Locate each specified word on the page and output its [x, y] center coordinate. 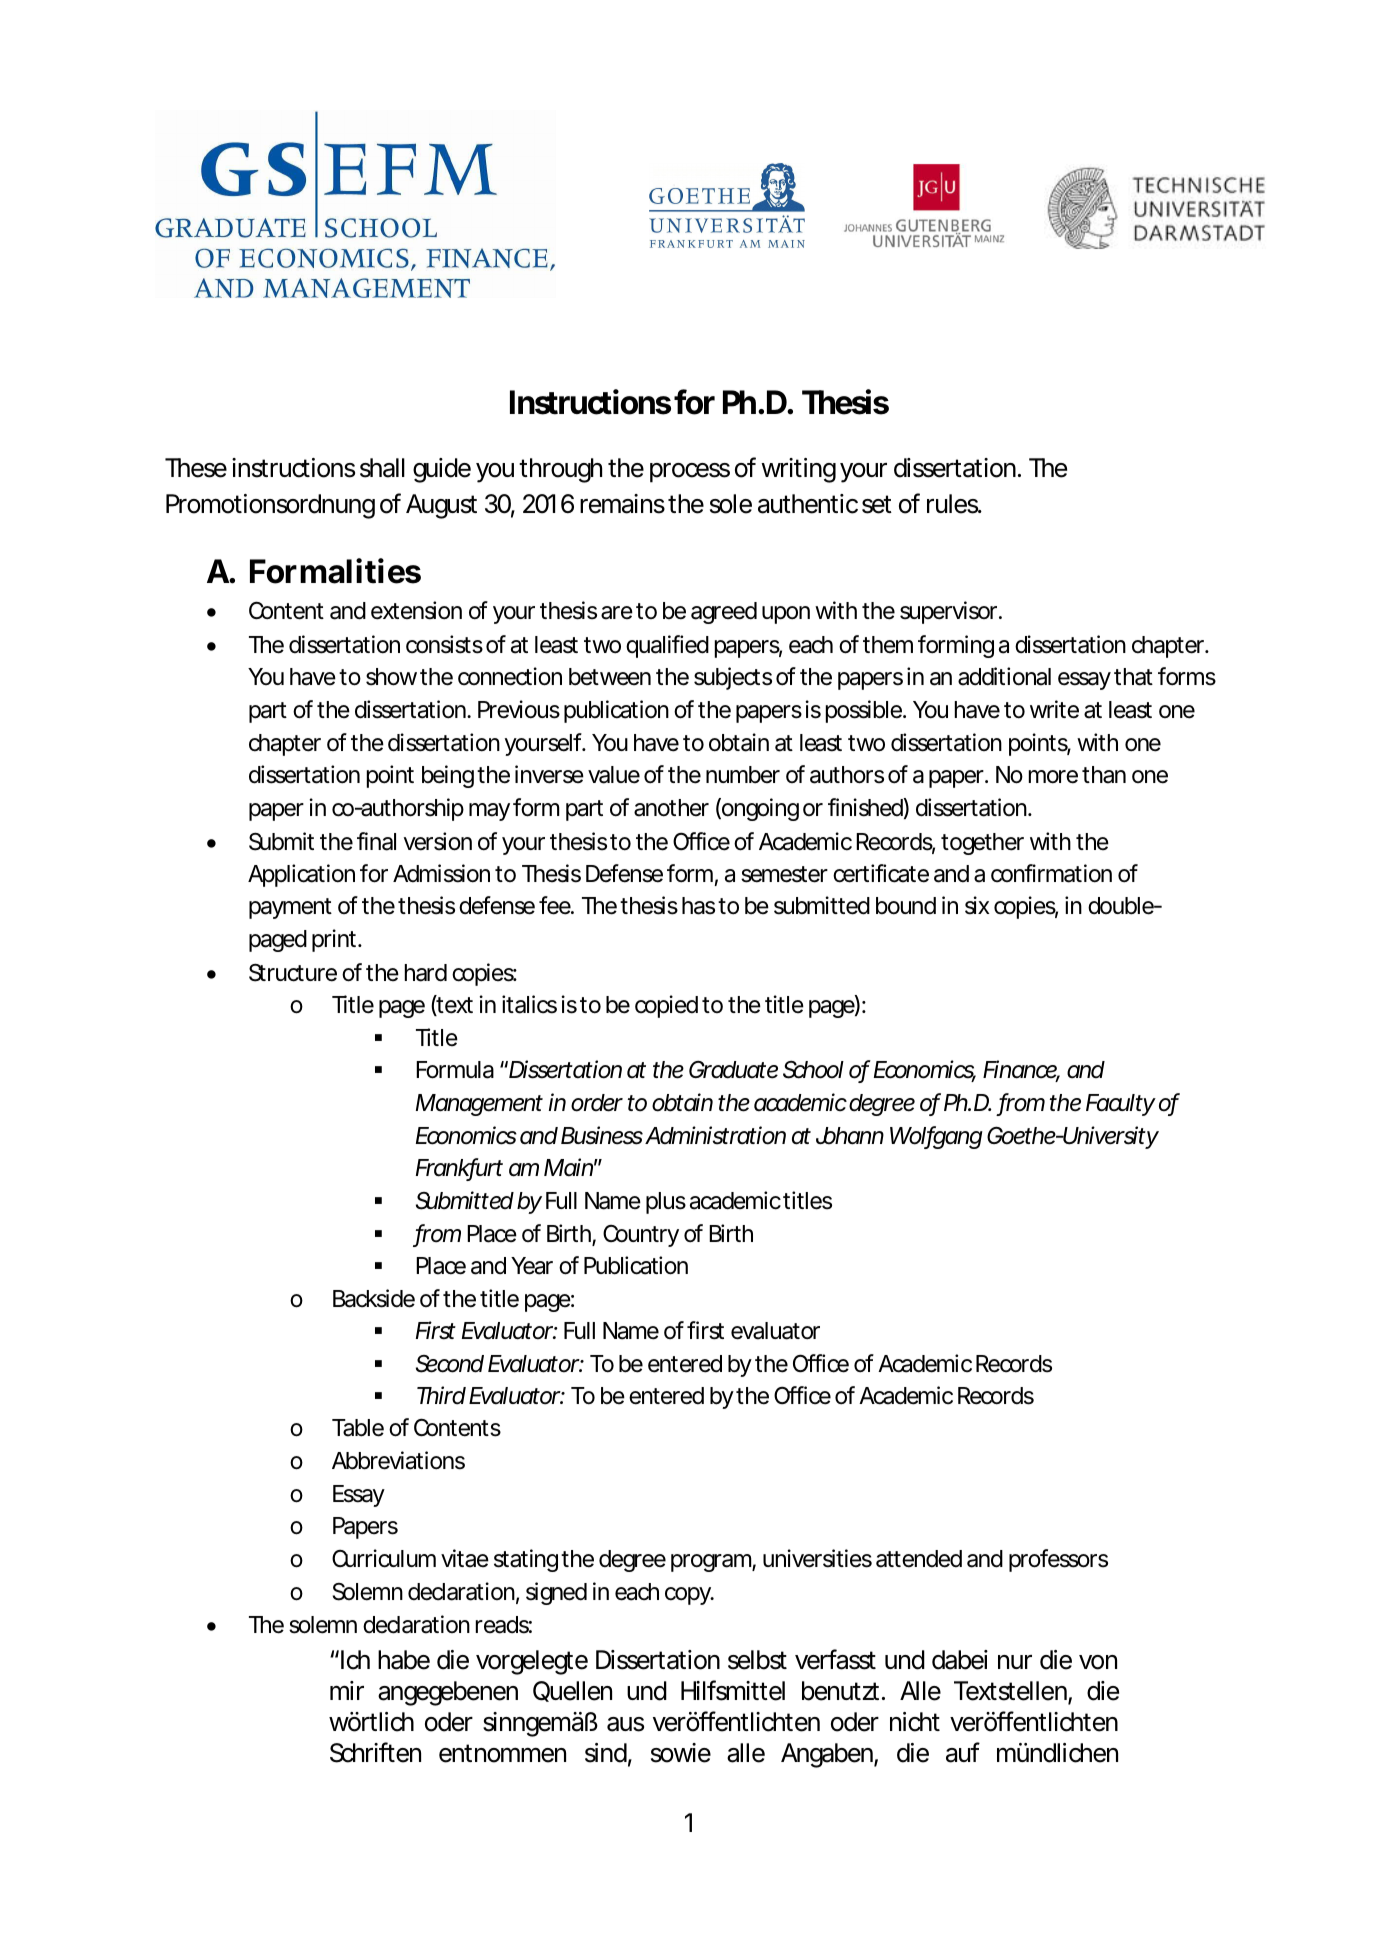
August [441, 506]
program [709, 1563]
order [596, 1103]
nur [1015, 1662]
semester [784, 874]
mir [347, 1690]
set [877, 504]
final [376, 841]
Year [532, 1266]
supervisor [948, 612]
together [982, 844]
